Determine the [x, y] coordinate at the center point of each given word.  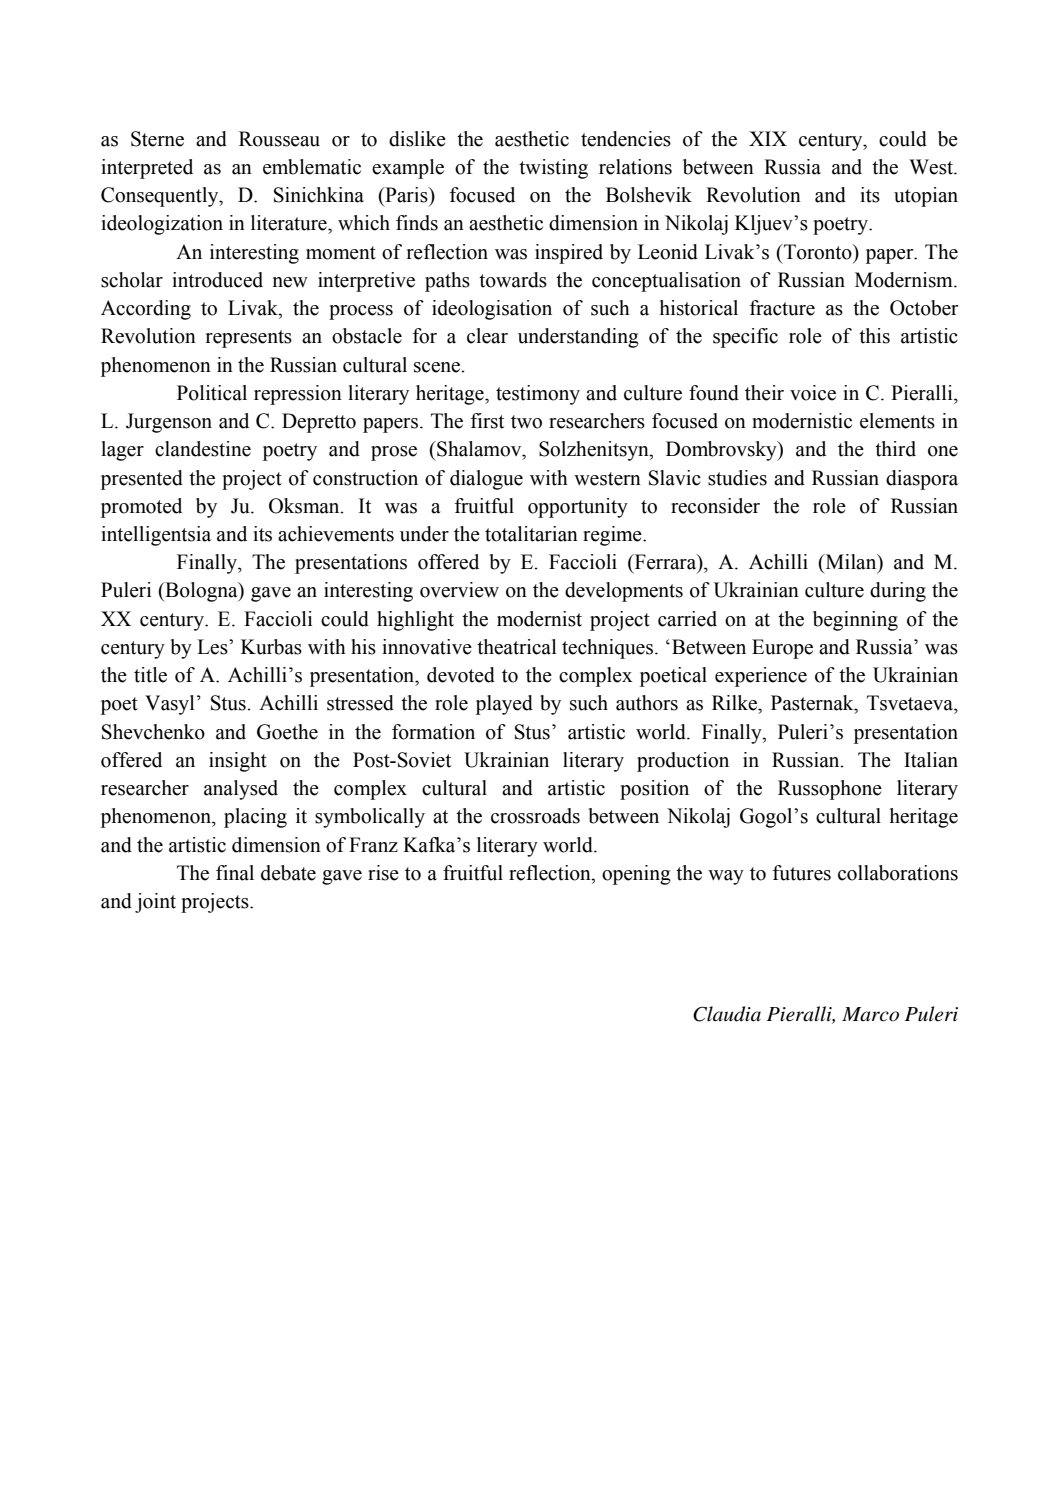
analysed [241, 790]
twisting [553, 169]
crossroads [535, 816]
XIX [768, 138]
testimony [538, 395]
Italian [931, 760]
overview [459, 590]
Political [212, 393]
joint [155, 903]
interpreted [147, 169]
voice [813, 393]
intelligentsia [156, 536]
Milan [851, 563]
